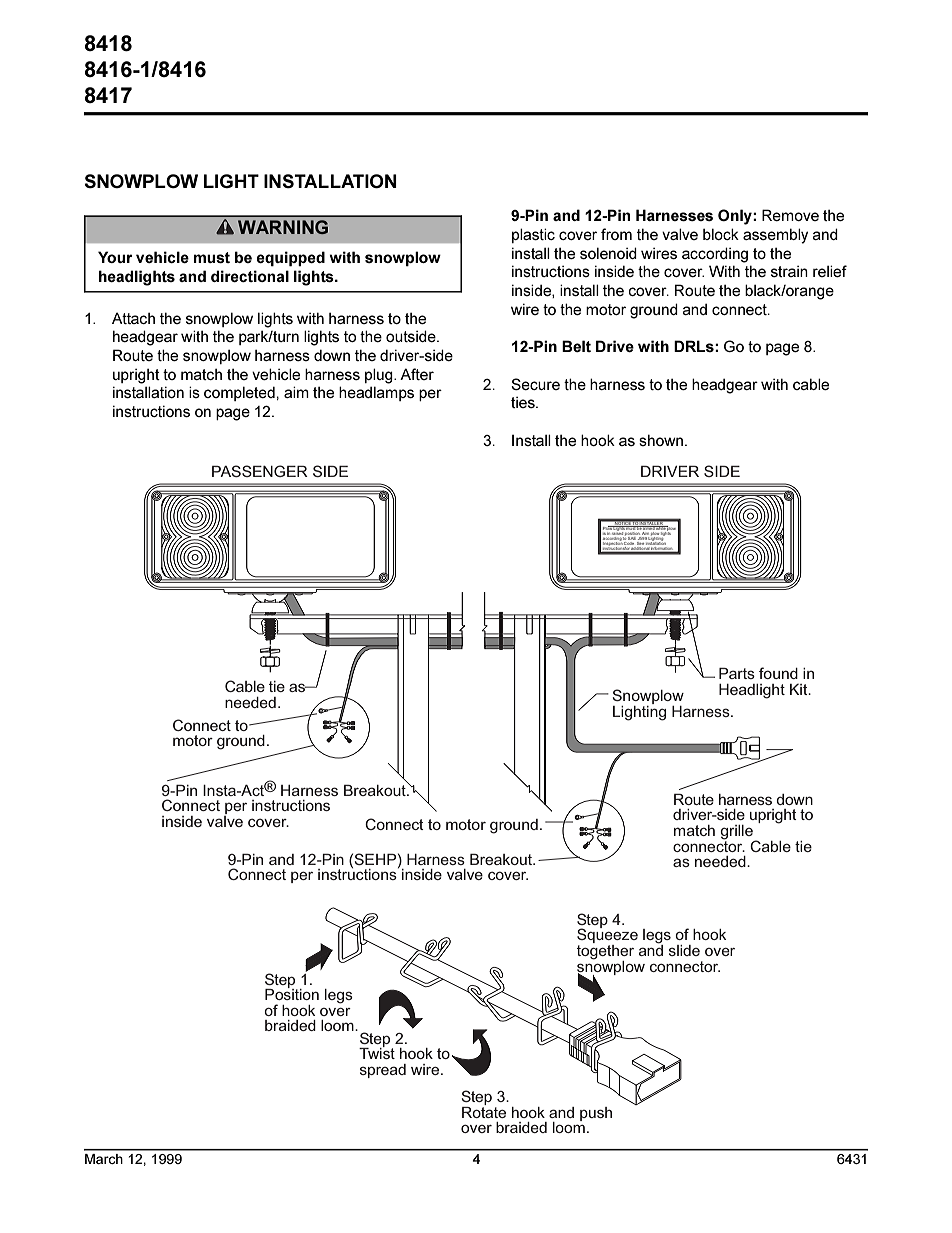  I want to click on Squeeze, so click(607, 936).
